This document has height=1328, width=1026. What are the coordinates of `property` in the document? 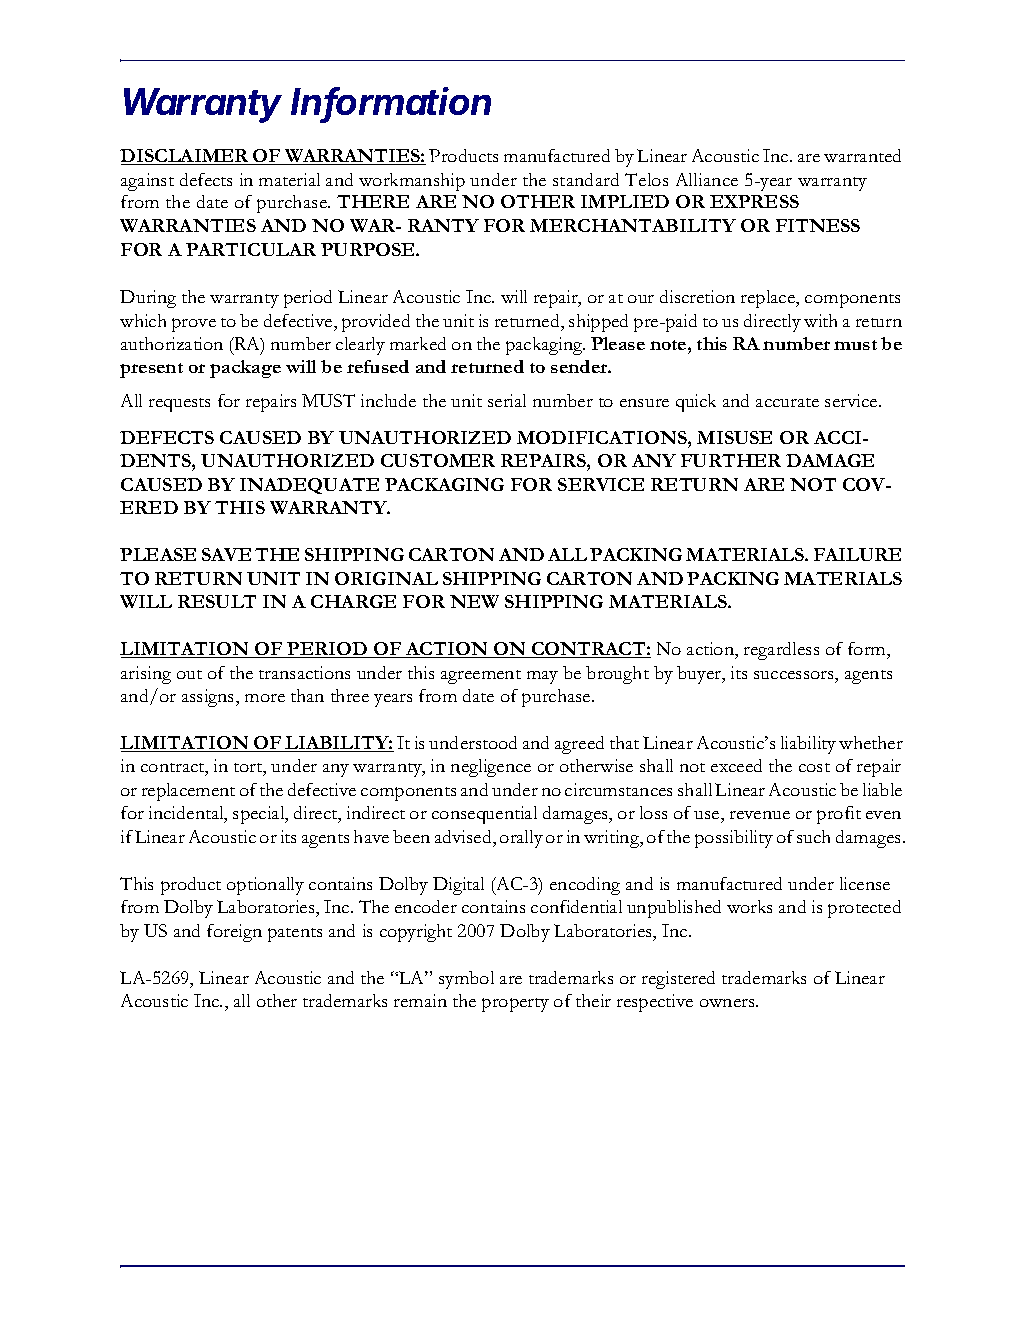 It's located at (515, 1005).
